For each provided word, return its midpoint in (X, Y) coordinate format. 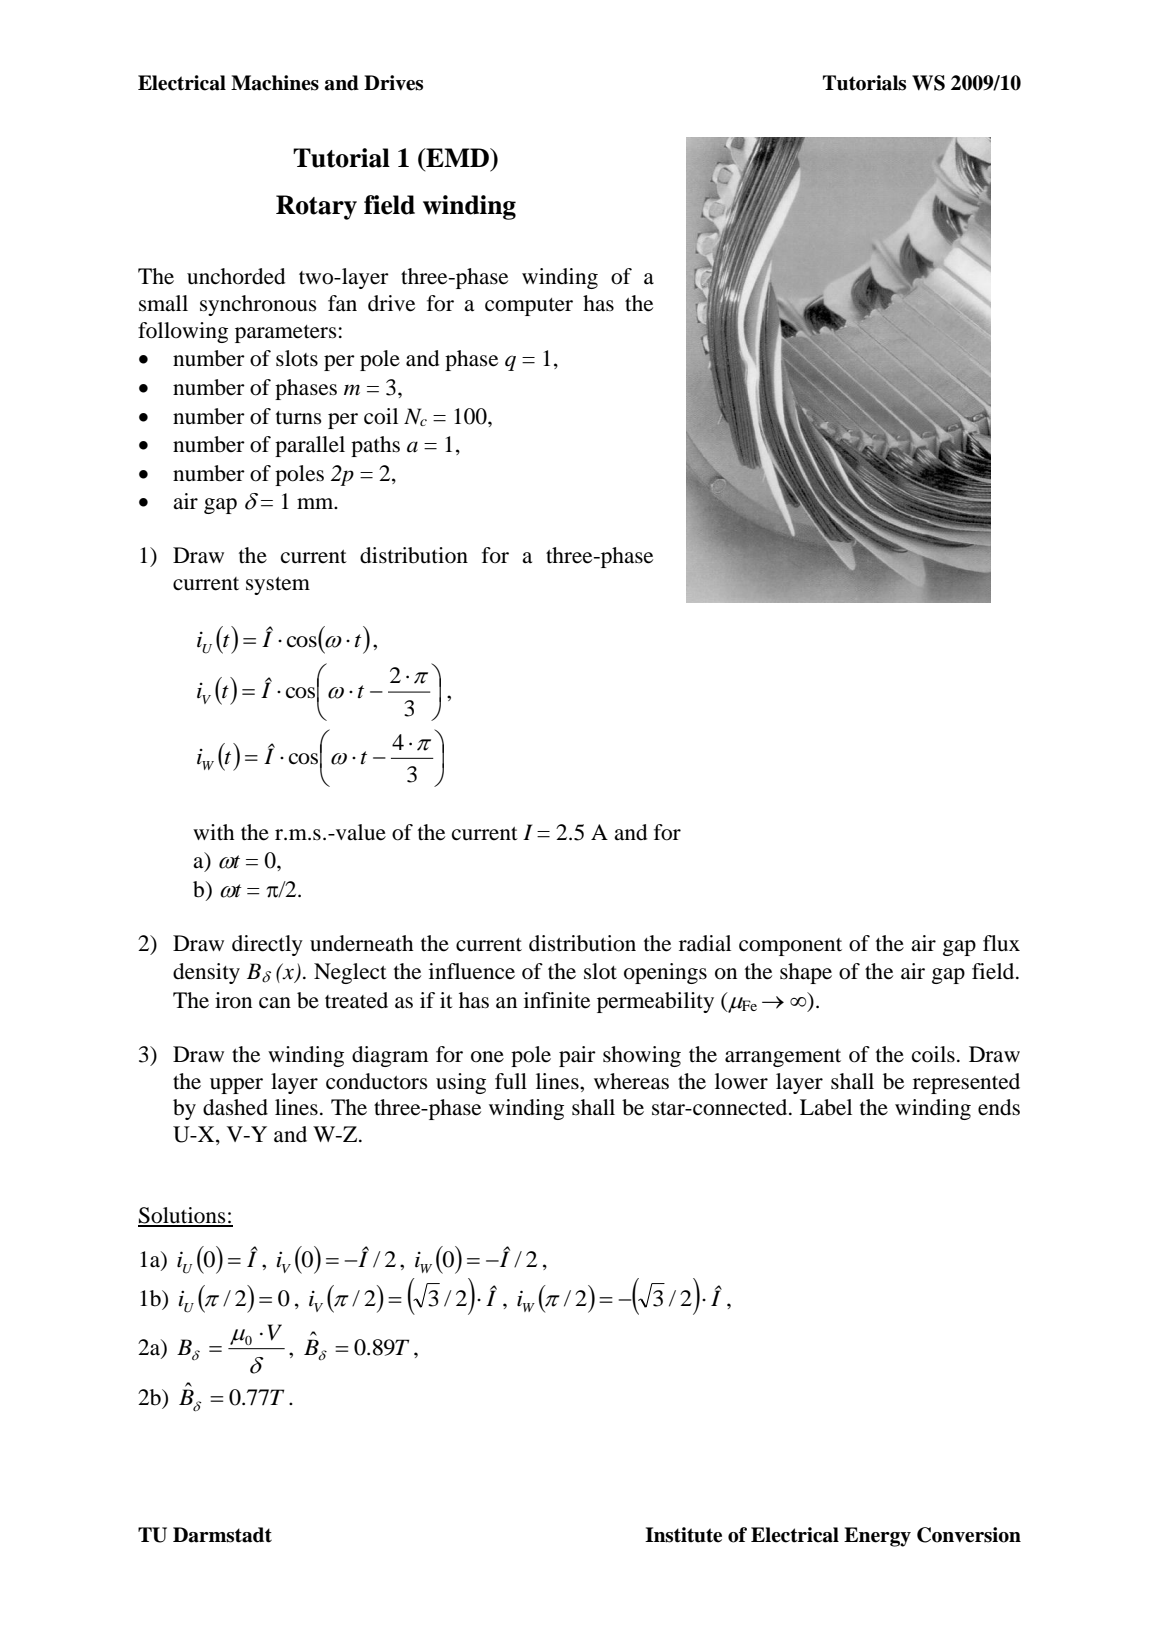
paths (375, 446)
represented (966, 1083)
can (275, 1003)
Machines (275, 83)
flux (1001, 943)
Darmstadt (222, 1535)
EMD (457, 157)
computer (529, 307)
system (278, 586)
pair (577, 1056)
